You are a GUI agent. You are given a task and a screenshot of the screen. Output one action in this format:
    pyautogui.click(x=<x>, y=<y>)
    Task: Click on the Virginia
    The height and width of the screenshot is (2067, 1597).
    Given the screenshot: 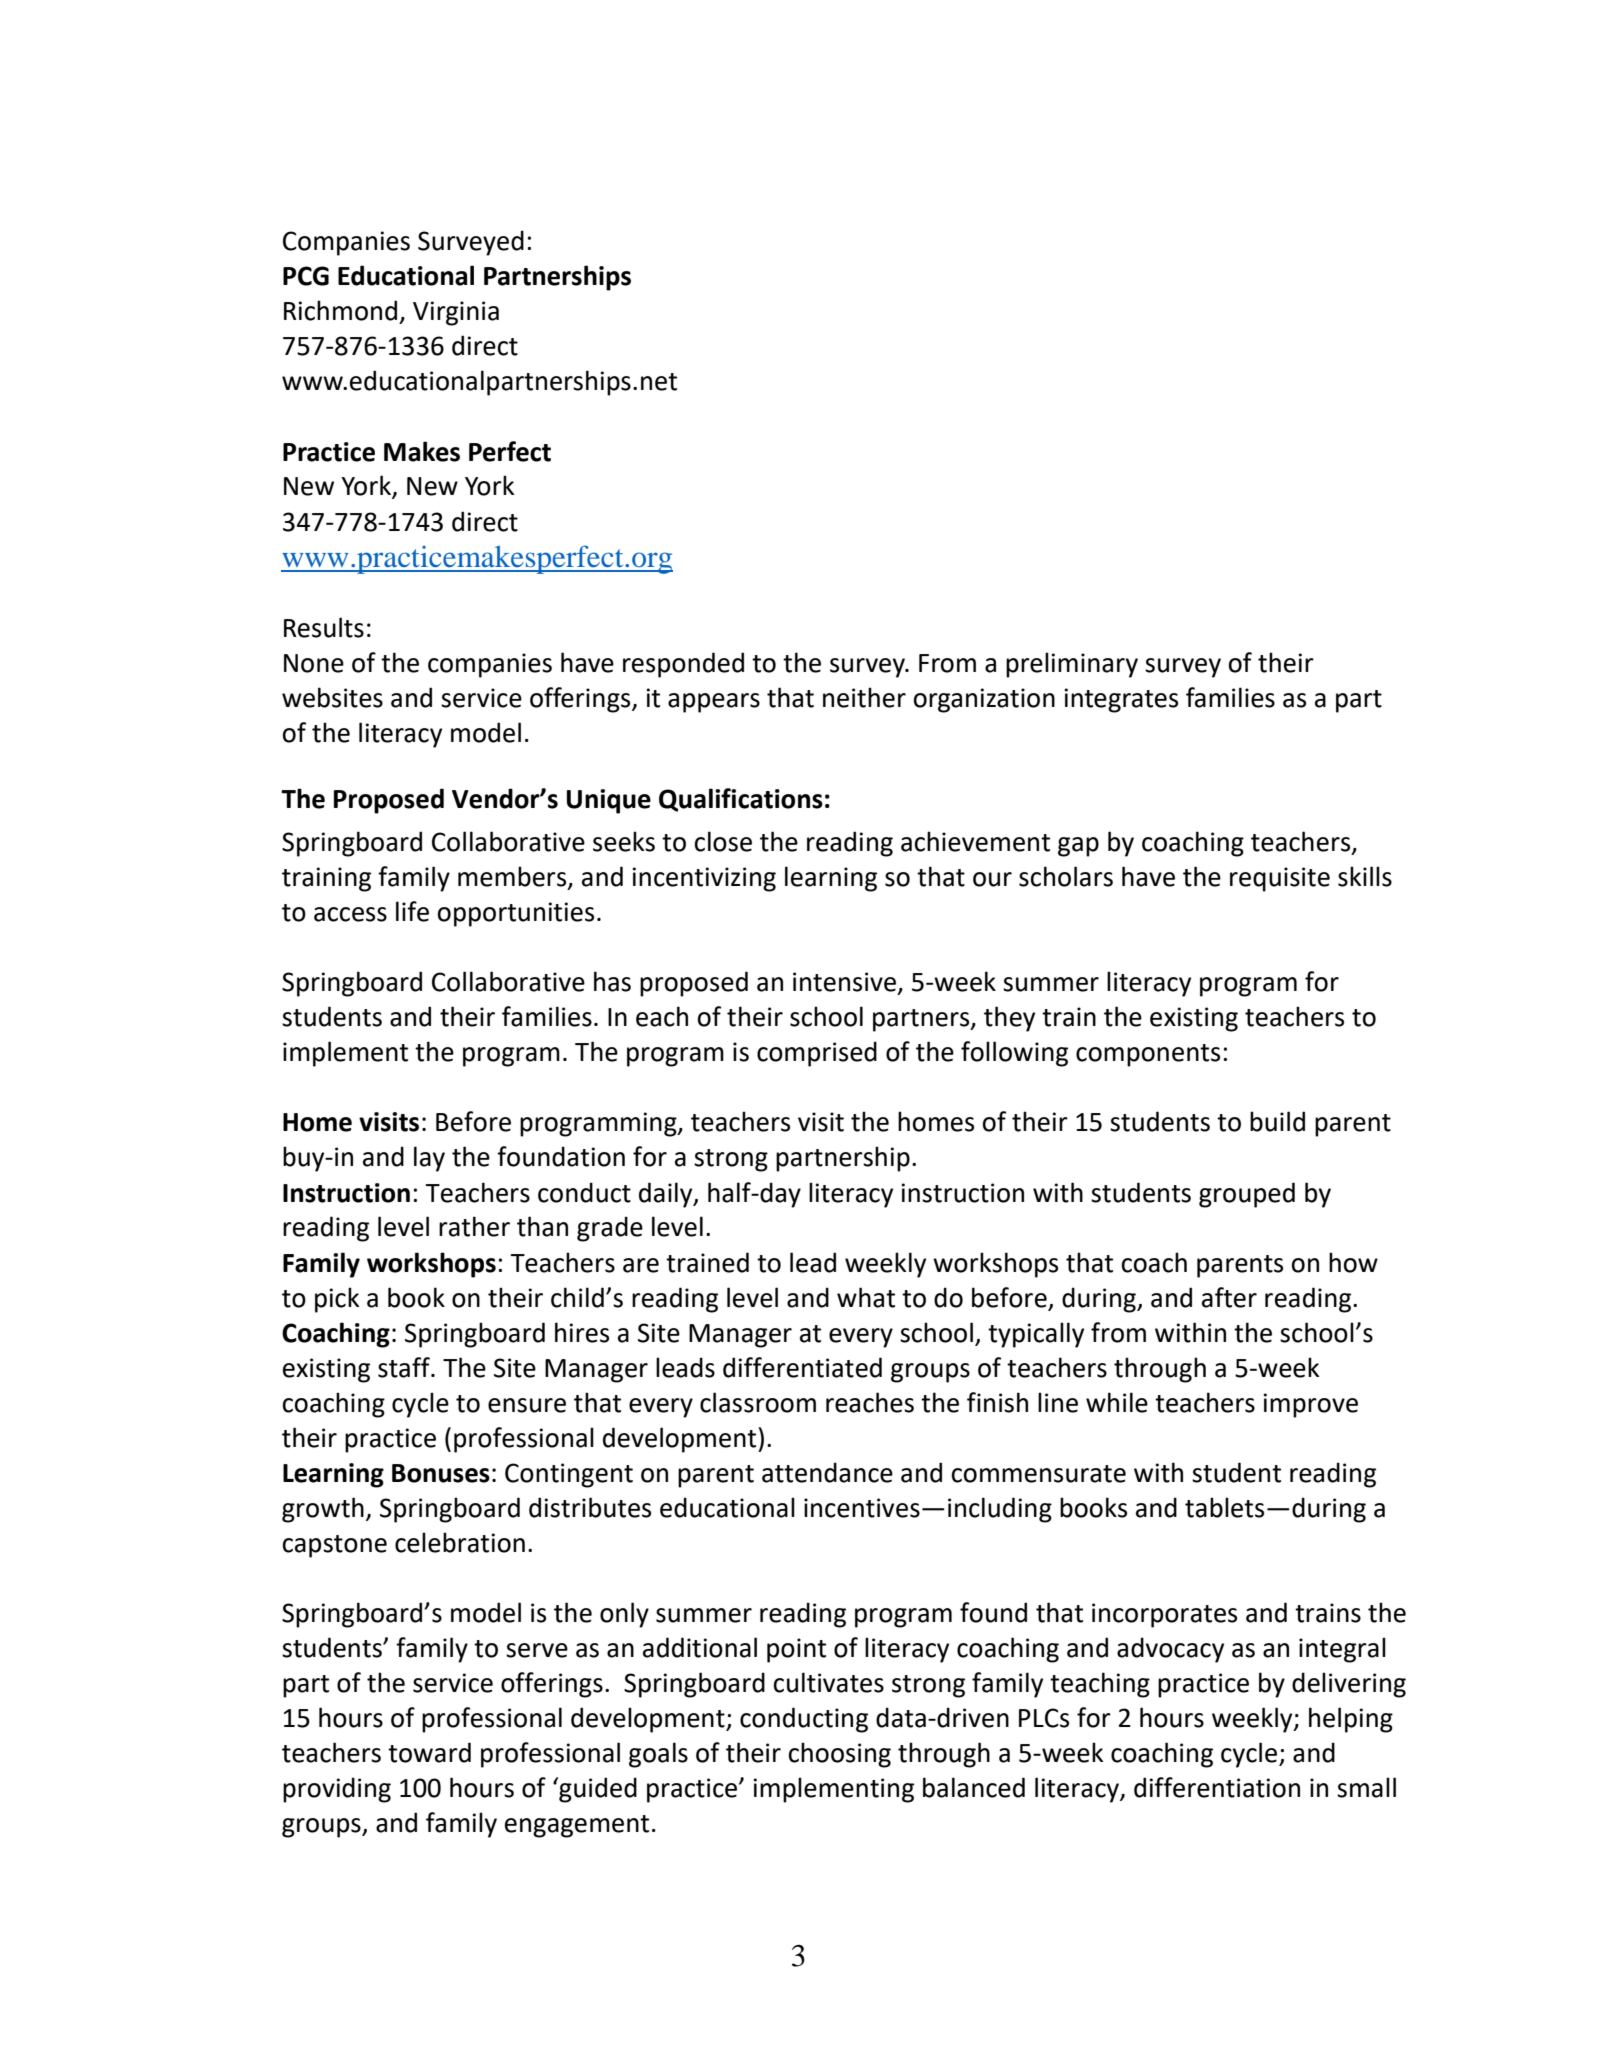 What is the action you would take?
    pyautogui.click(x=456, y=313)
